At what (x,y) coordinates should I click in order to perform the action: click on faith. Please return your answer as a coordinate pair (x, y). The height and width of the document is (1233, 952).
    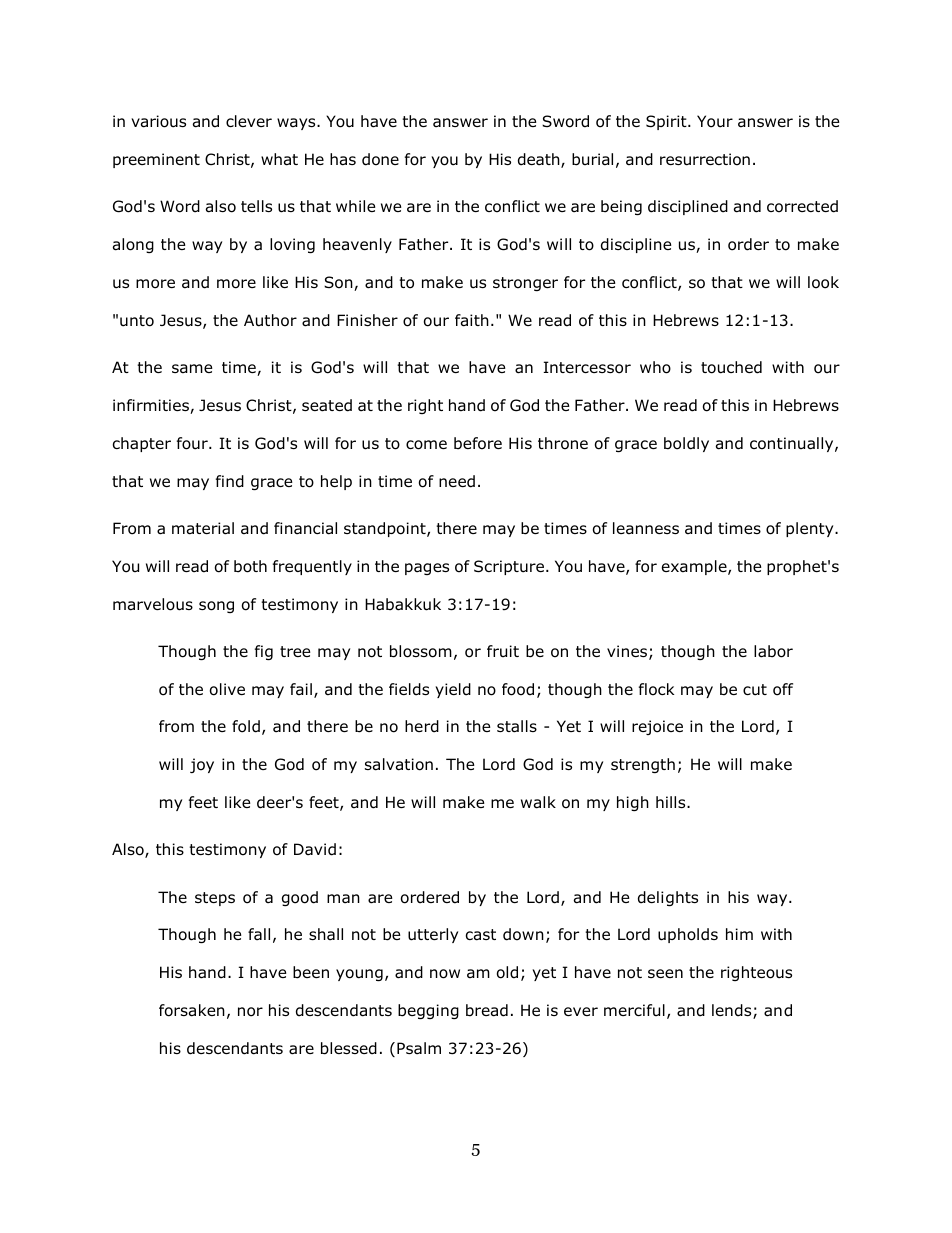
    Looking at the image, I should click on (472, 320).
